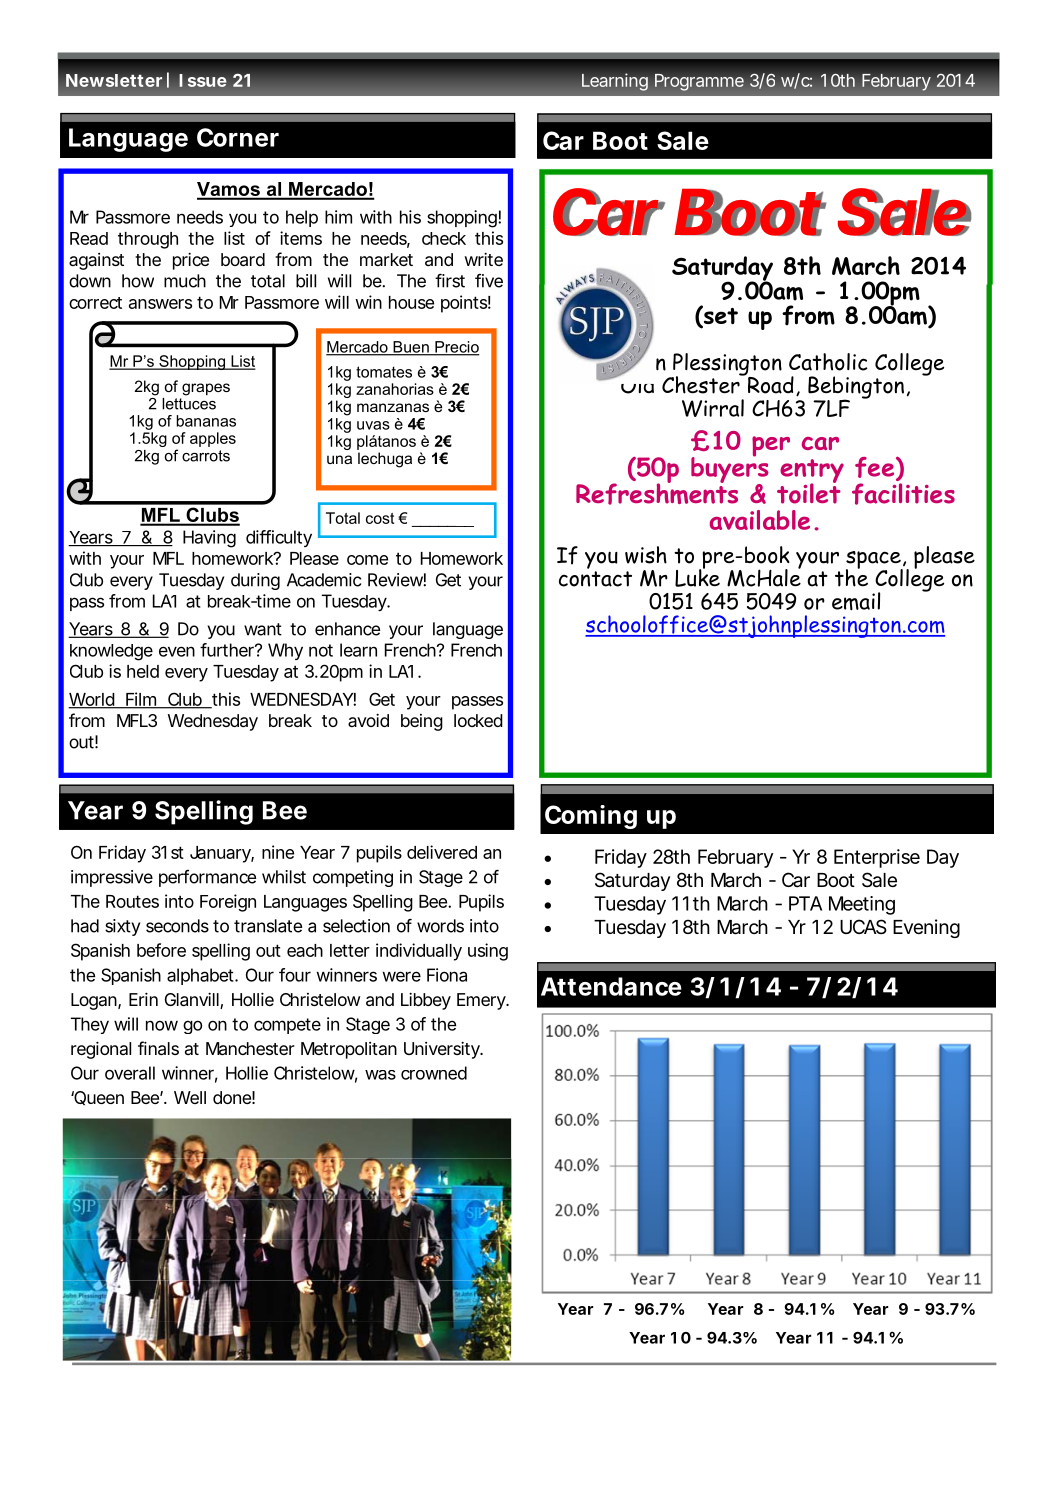  What do you see at coordinates (699, 82) in the document?
I see `Programme` at bounding box center [699, 82].
